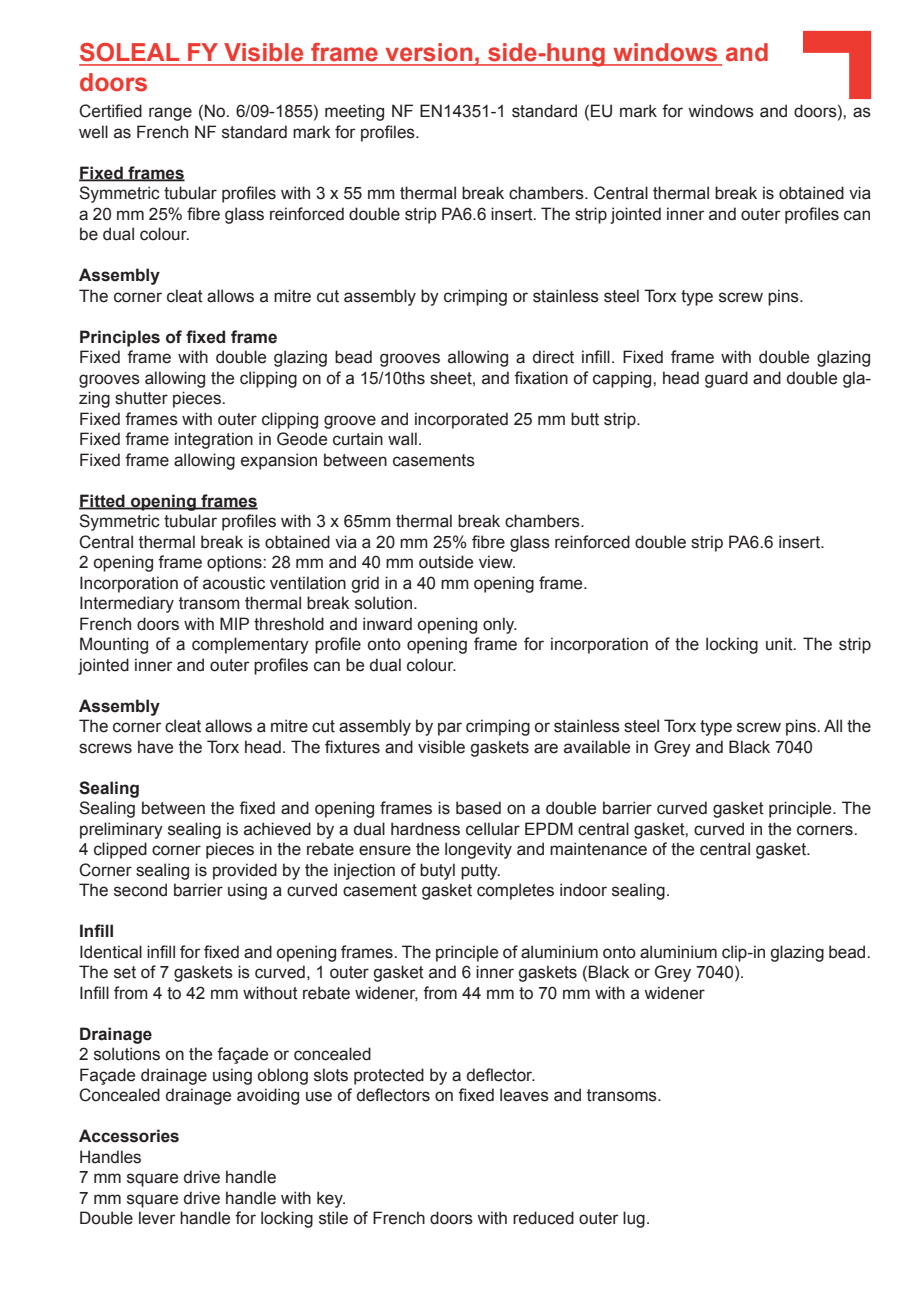  What do you see at coordinates (623, 379) in the screenshot?
I see `capping` at bounding box center [623, 379].
